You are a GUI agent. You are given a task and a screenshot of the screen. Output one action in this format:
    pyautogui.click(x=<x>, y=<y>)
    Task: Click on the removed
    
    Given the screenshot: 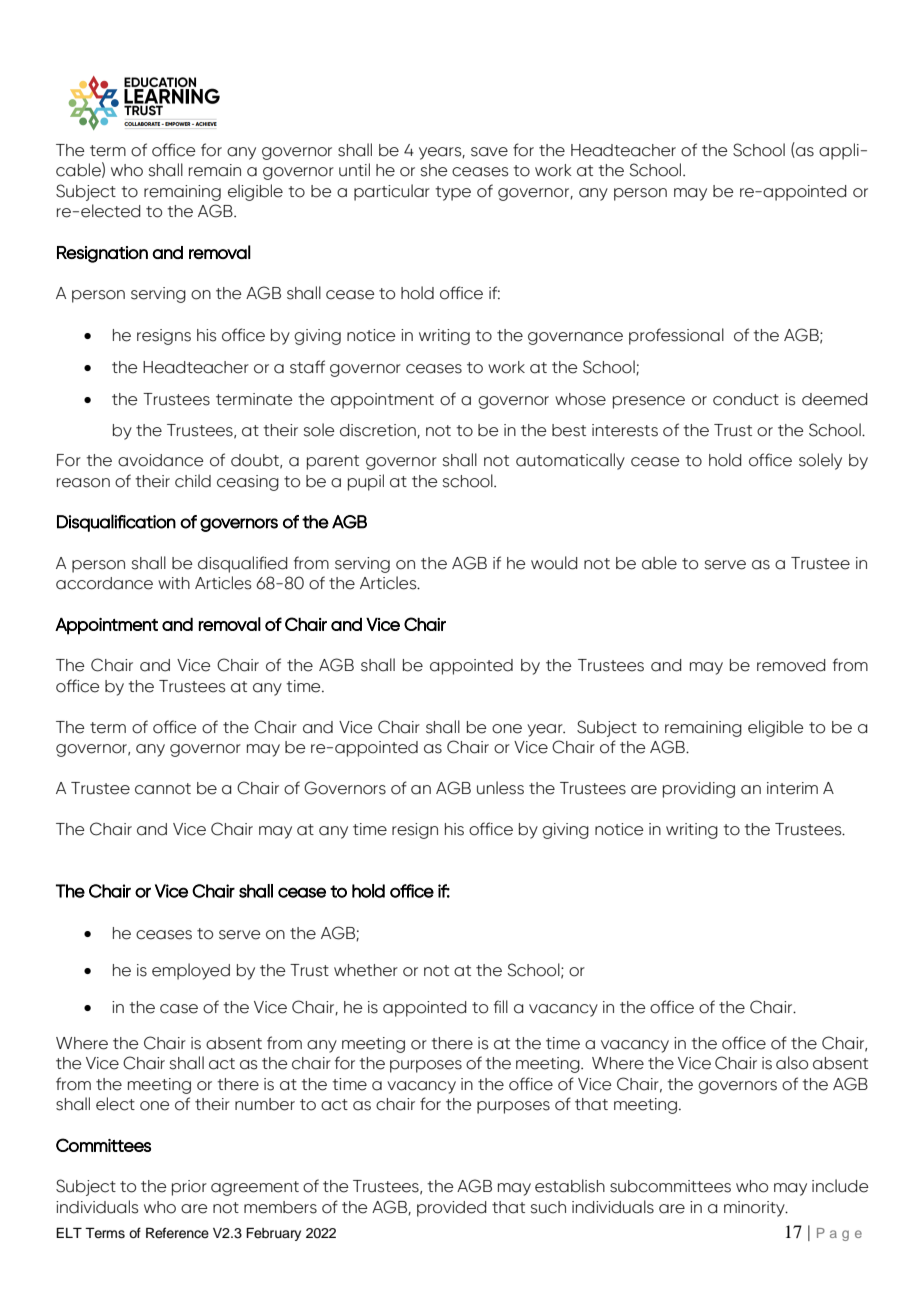 What is the action you would take?
    pyautogui.click(x=791, y=665)
